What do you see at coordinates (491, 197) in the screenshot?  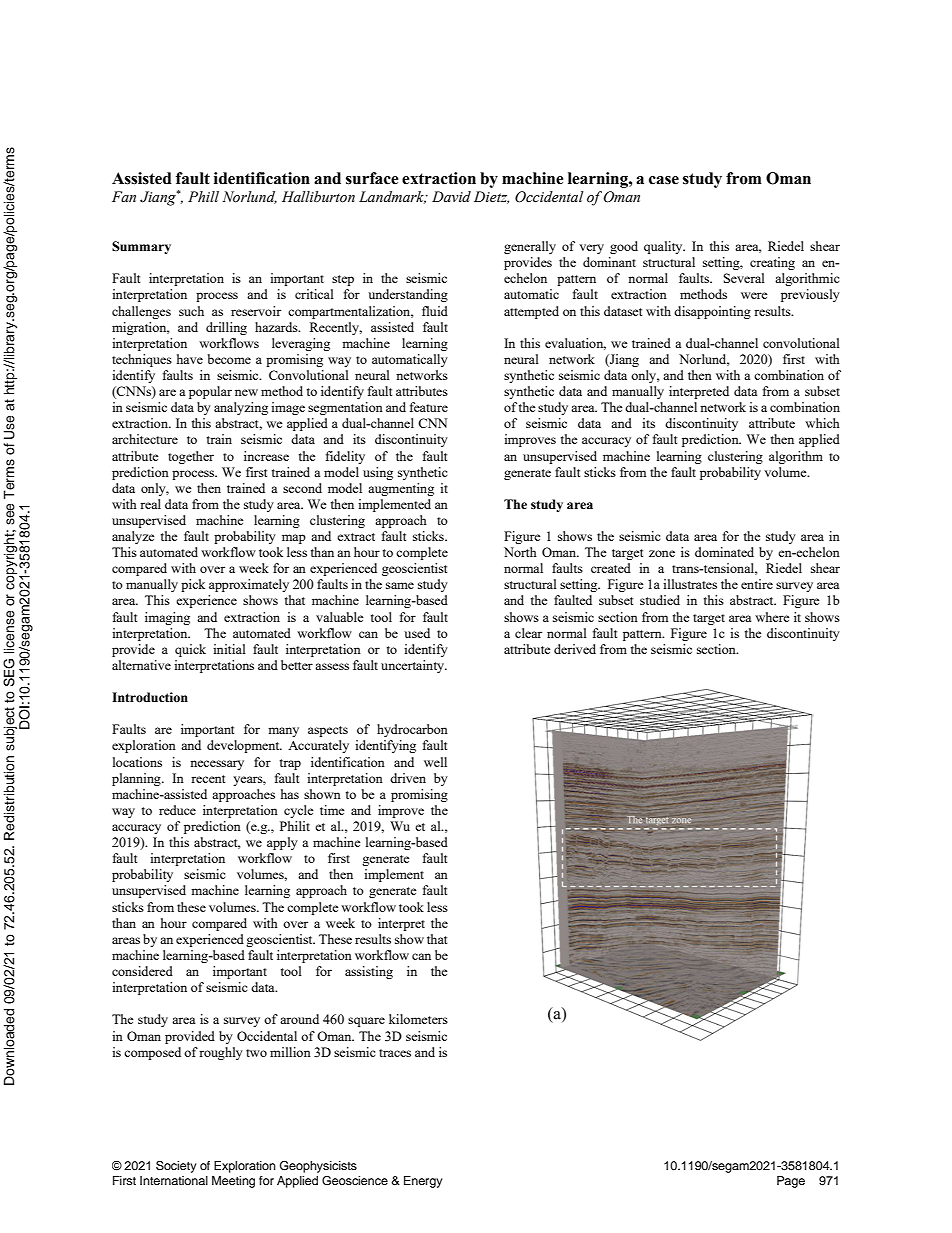 I see `Dietz` at bounding box center [491, 197].
